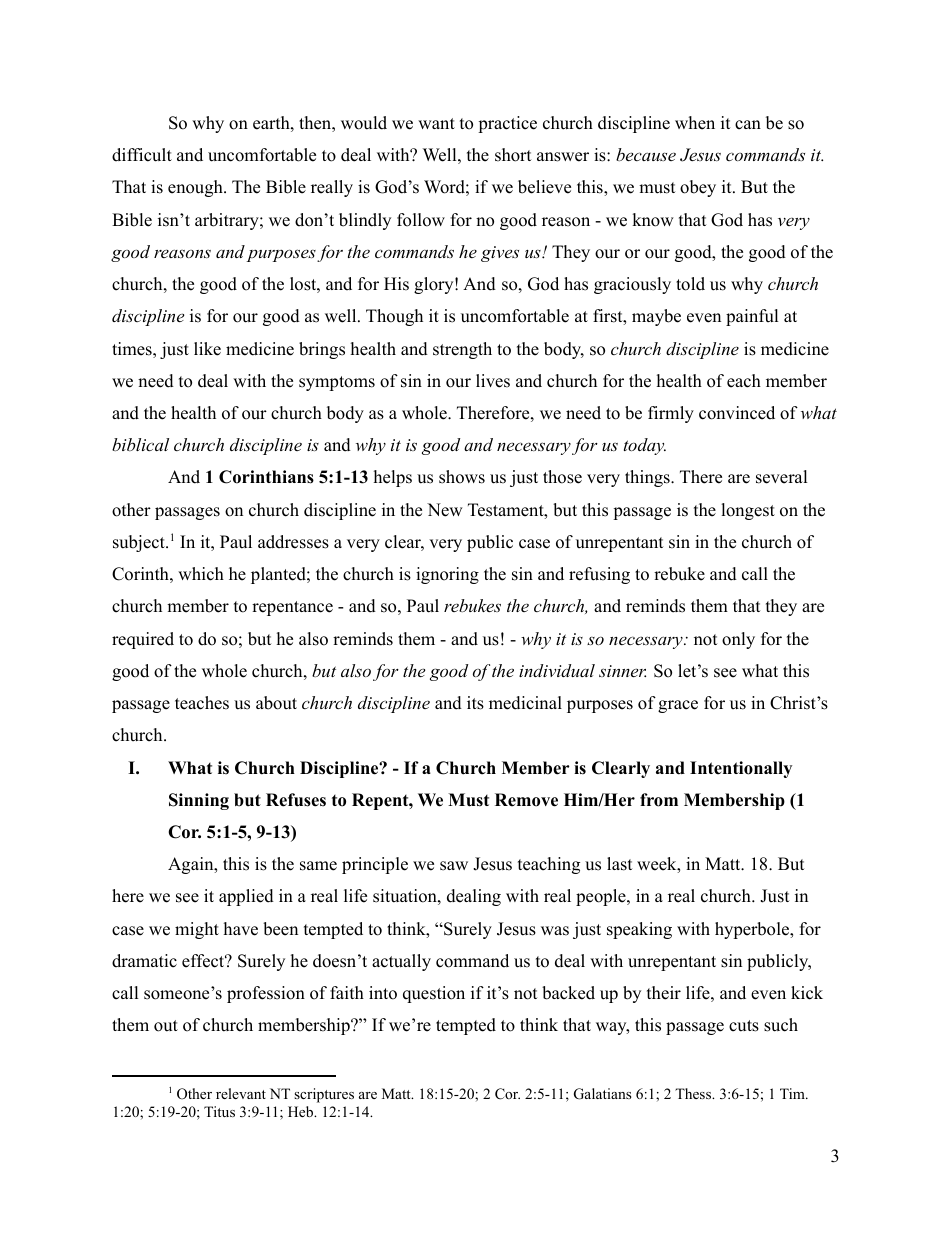  Describe the element at coordinates (434, 994) in the screenshot. I see `question` at that location.
